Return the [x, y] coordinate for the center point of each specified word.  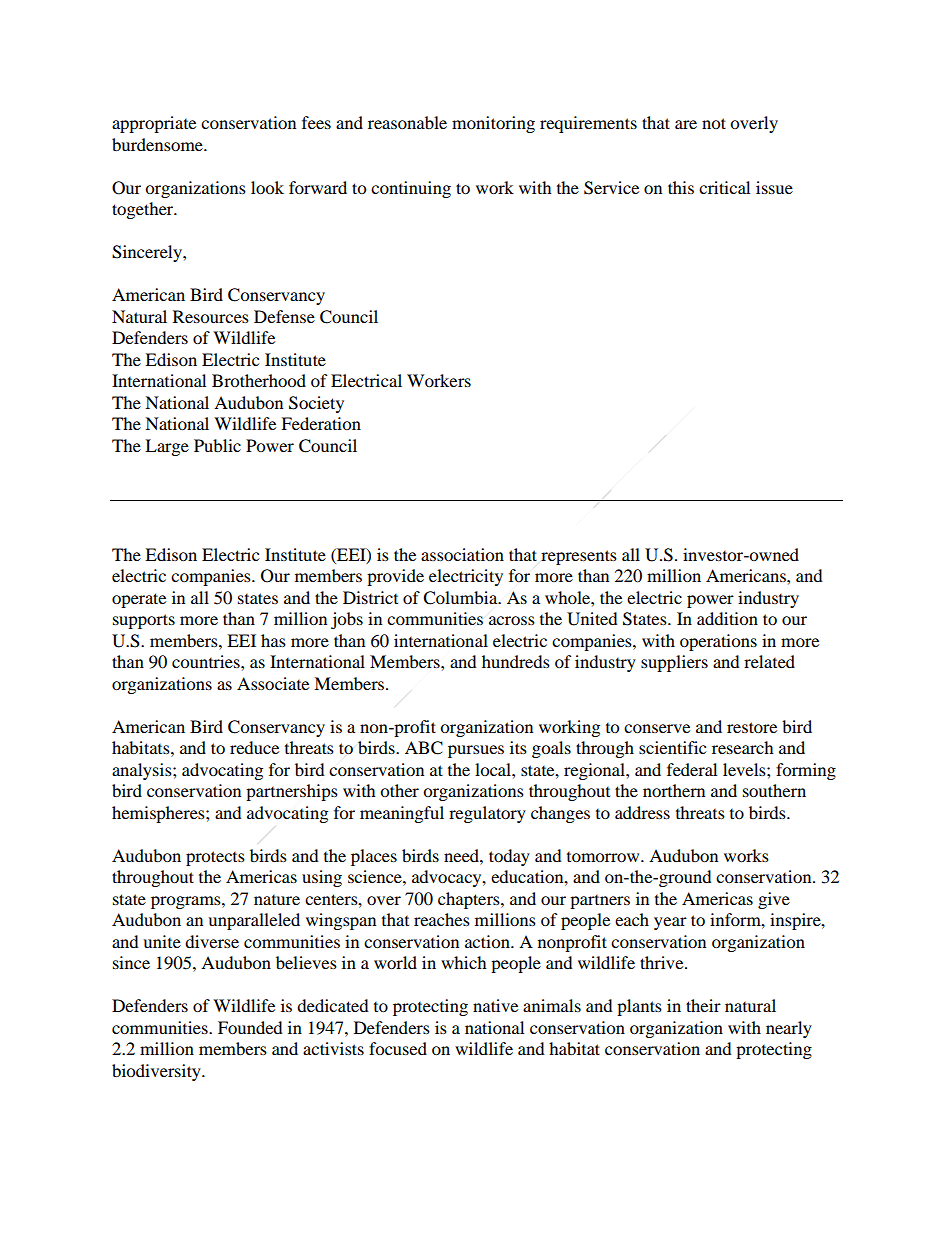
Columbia [461, 598]
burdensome [158, 144]
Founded [250, 1027]
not [714, 123]
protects [215, 858]
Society [316, 404]
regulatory [487, 814]
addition [727, 618]
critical [724, 187]
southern [774, 790]
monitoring [493, 124]
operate [139, 600]
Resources [211, 316]
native [495, 1005]
